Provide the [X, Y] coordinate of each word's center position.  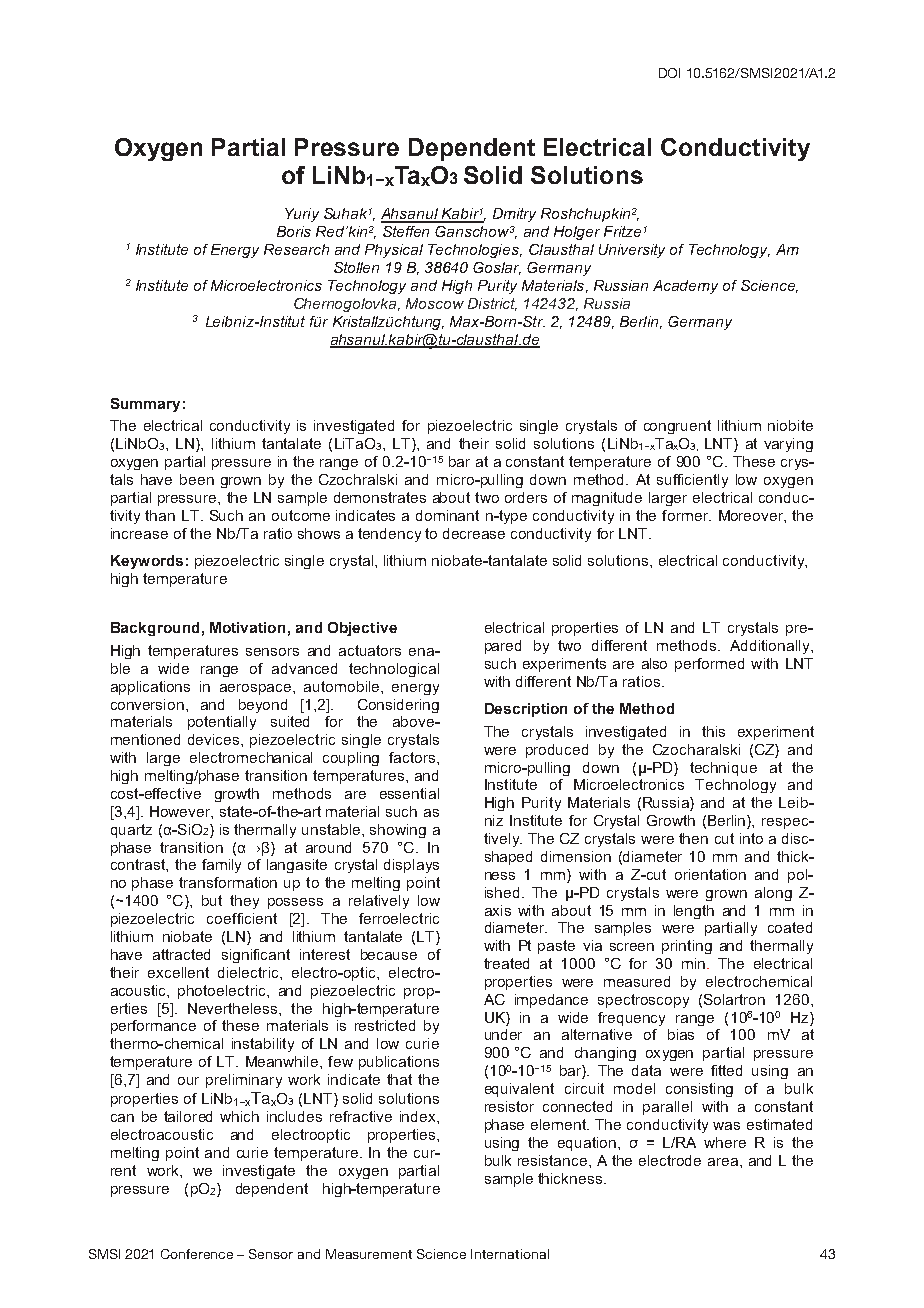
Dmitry [514, 215]
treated [506, 963]
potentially [222, 723]
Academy [685, 287]
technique [723, 769]
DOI [669, 73]
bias [681, 1034]
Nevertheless [234, 1008]
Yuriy [302, 215]
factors [413, 757]
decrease [474, 533]
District [492, 304]
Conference [197, 1254]
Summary [145, 405]
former [686, 515]
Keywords [147, 562]
